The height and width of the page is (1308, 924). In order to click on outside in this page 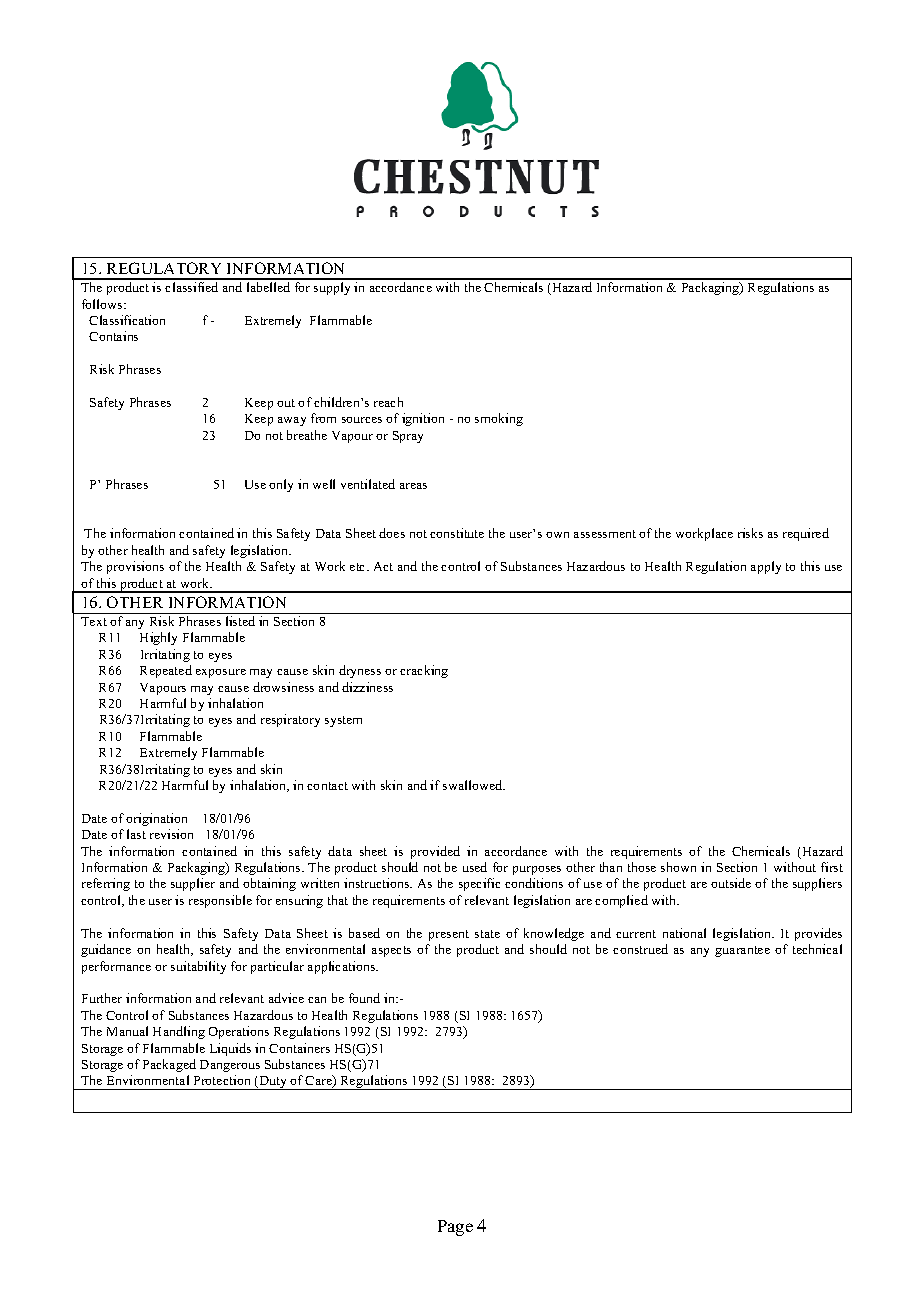, I will do `click(731, 883)`.
